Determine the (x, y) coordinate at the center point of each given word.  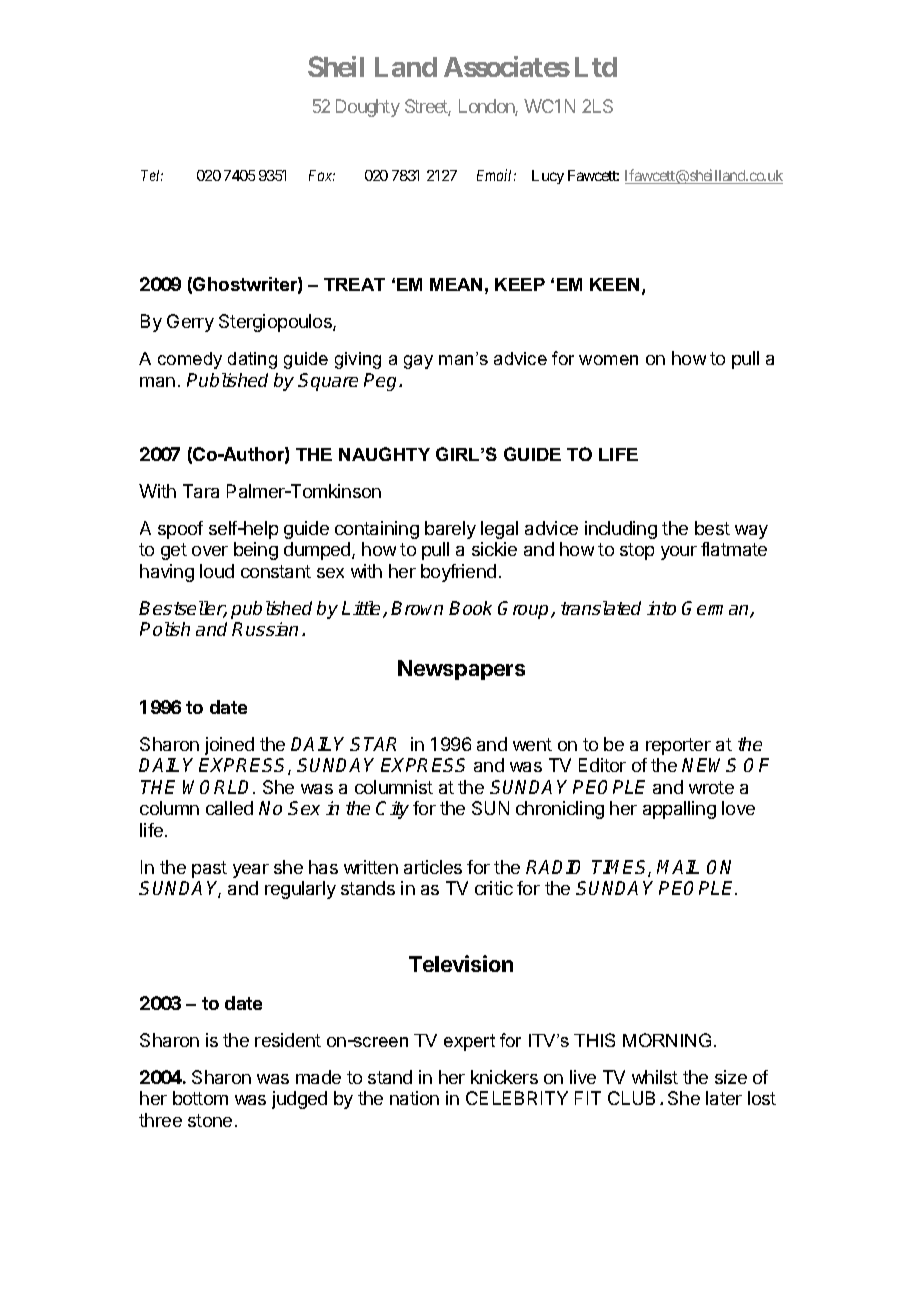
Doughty (368, 108)
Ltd (596, 67)
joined (229, 746)
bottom (200, 1098)
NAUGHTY (384, 454)
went (532, 744)
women (608, 360)
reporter (678, 746)
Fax (322, 175)
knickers (504, 1077)
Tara (201, 491)
